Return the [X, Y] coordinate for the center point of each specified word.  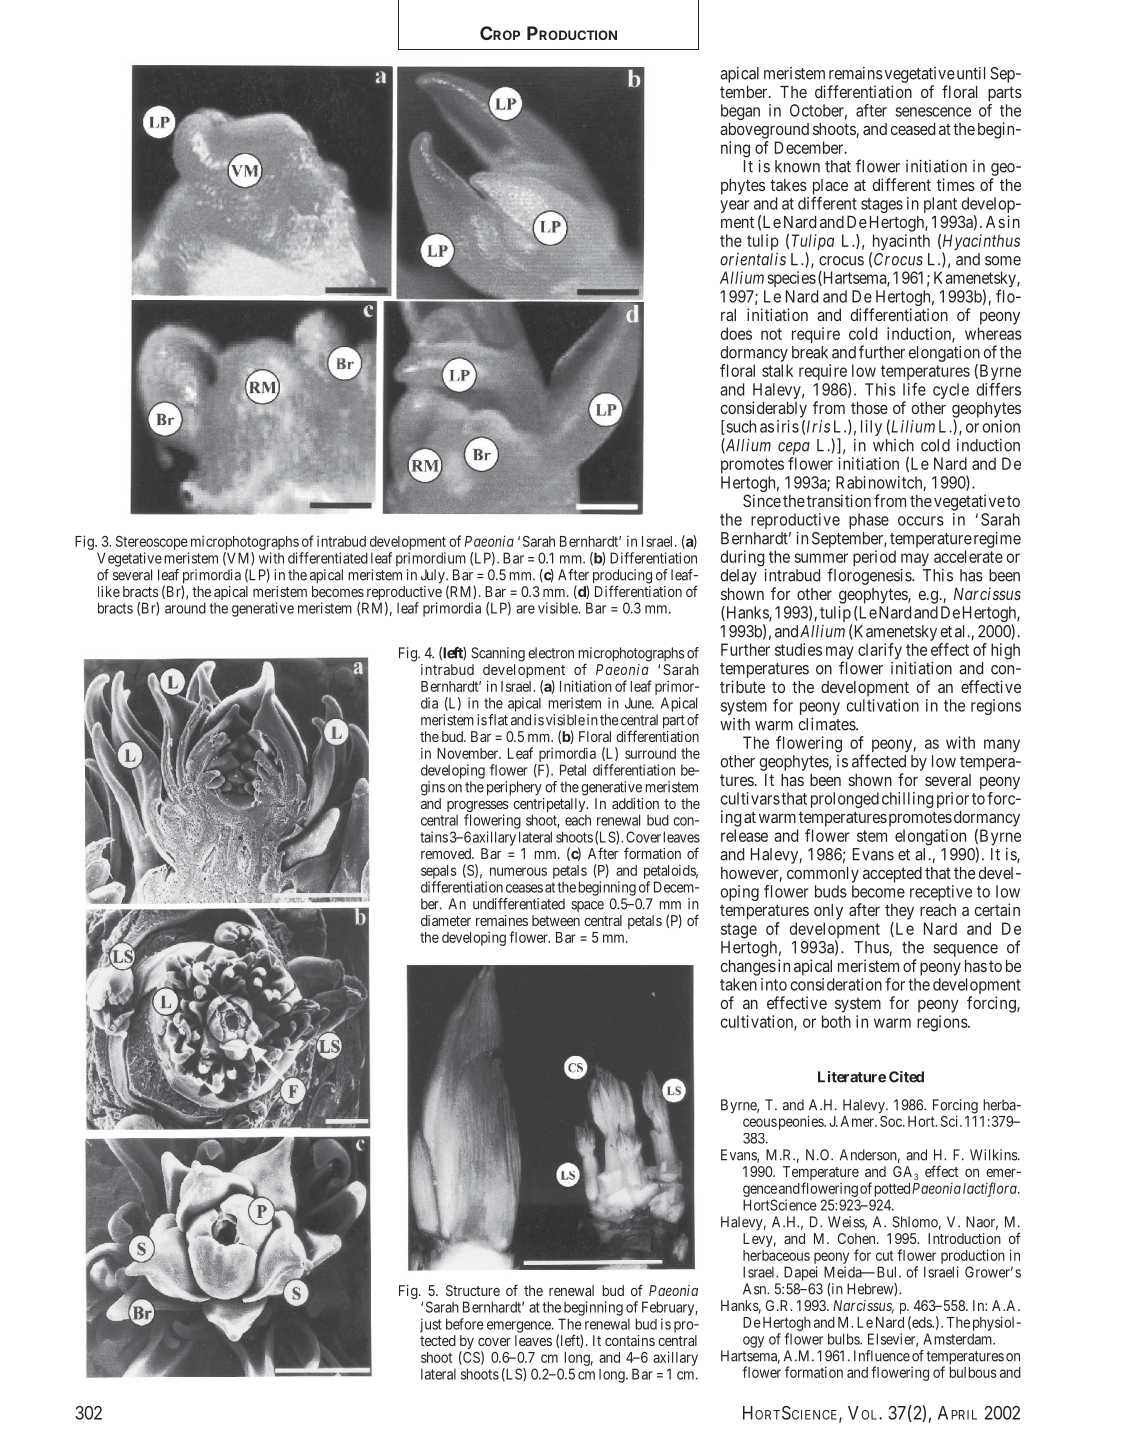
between [556, 920]
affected [879, 761]
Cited [906, 1077]
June [639, 703]
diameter [446, 920]
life [914, 389]
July [434, 576]
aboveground [764, 131]
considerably [764, 409]
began [740, 112]
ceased [913, 129]
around [185, 608]
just [431, 1325]
